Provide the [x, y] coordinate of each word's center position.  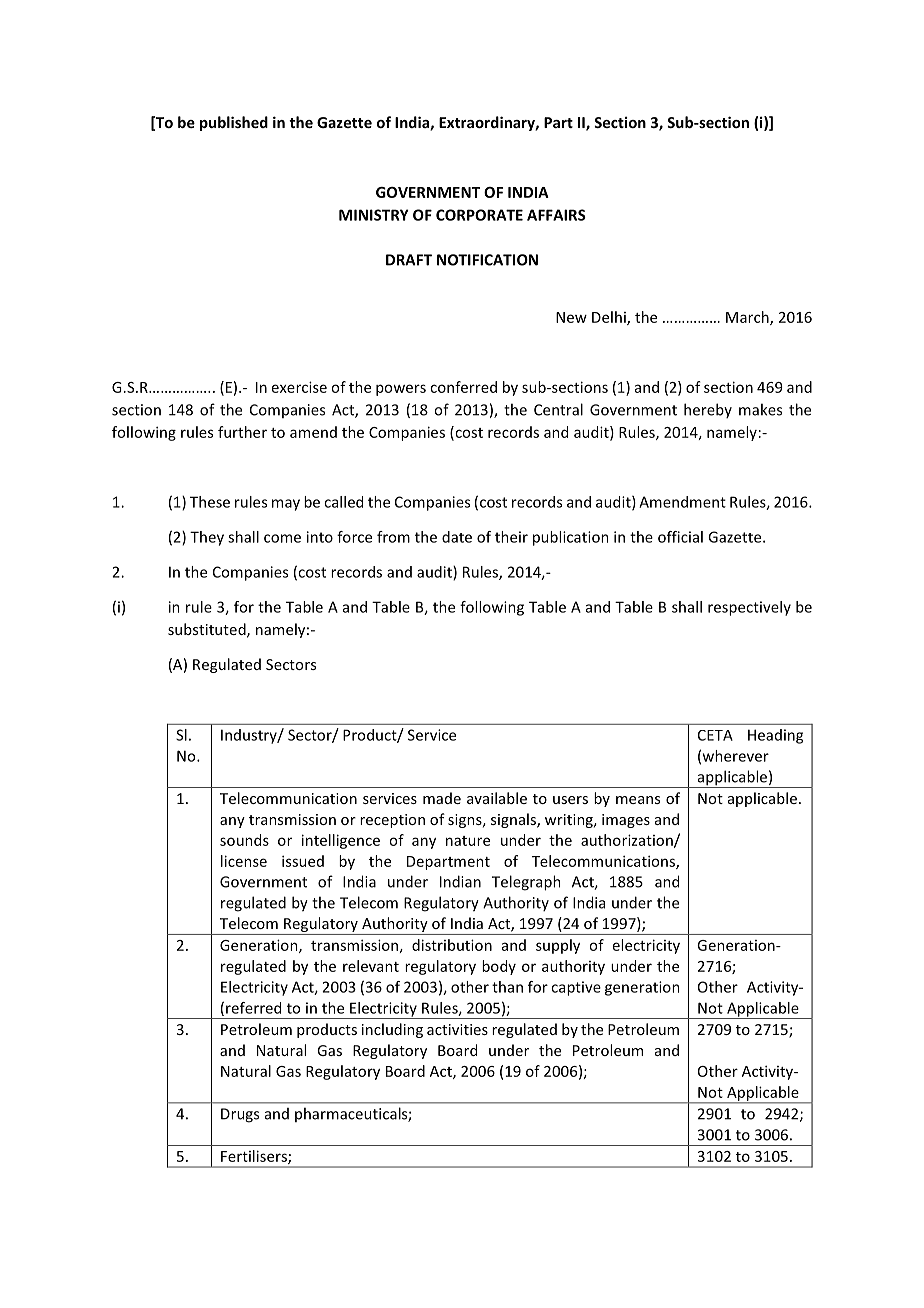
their [511, 537]
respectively [749, 608]
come [282, 538]
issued [303, 861]
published [234, 123]
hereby [708, 410]
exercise [299, 387]
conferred [463, 387]
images [626, 821]
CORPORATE [479, 215]
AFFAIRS [556, 215]
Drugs [240, 1115]
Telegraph [526, 883]
